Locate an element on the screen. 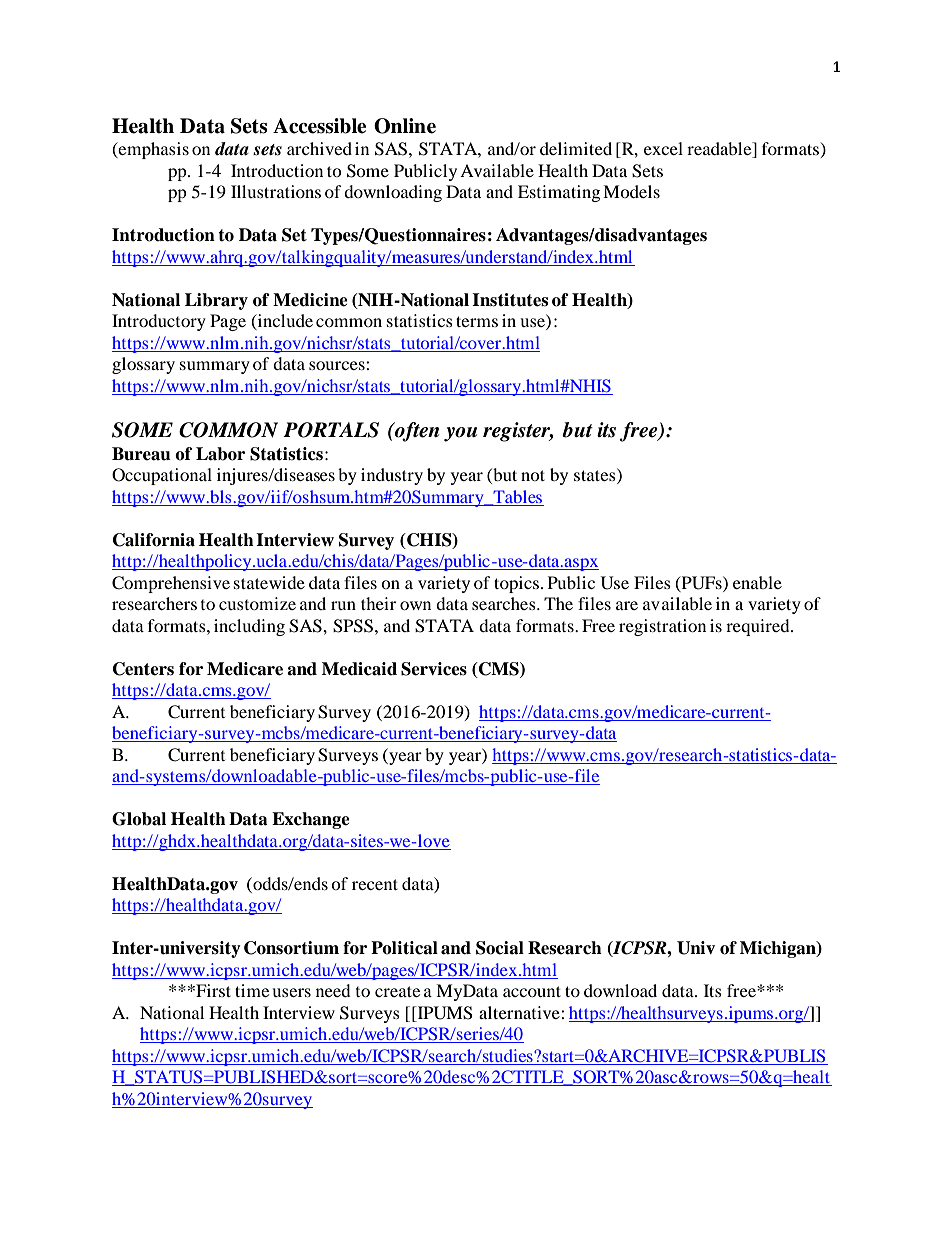  enable is located at coordinates (757, 582).
